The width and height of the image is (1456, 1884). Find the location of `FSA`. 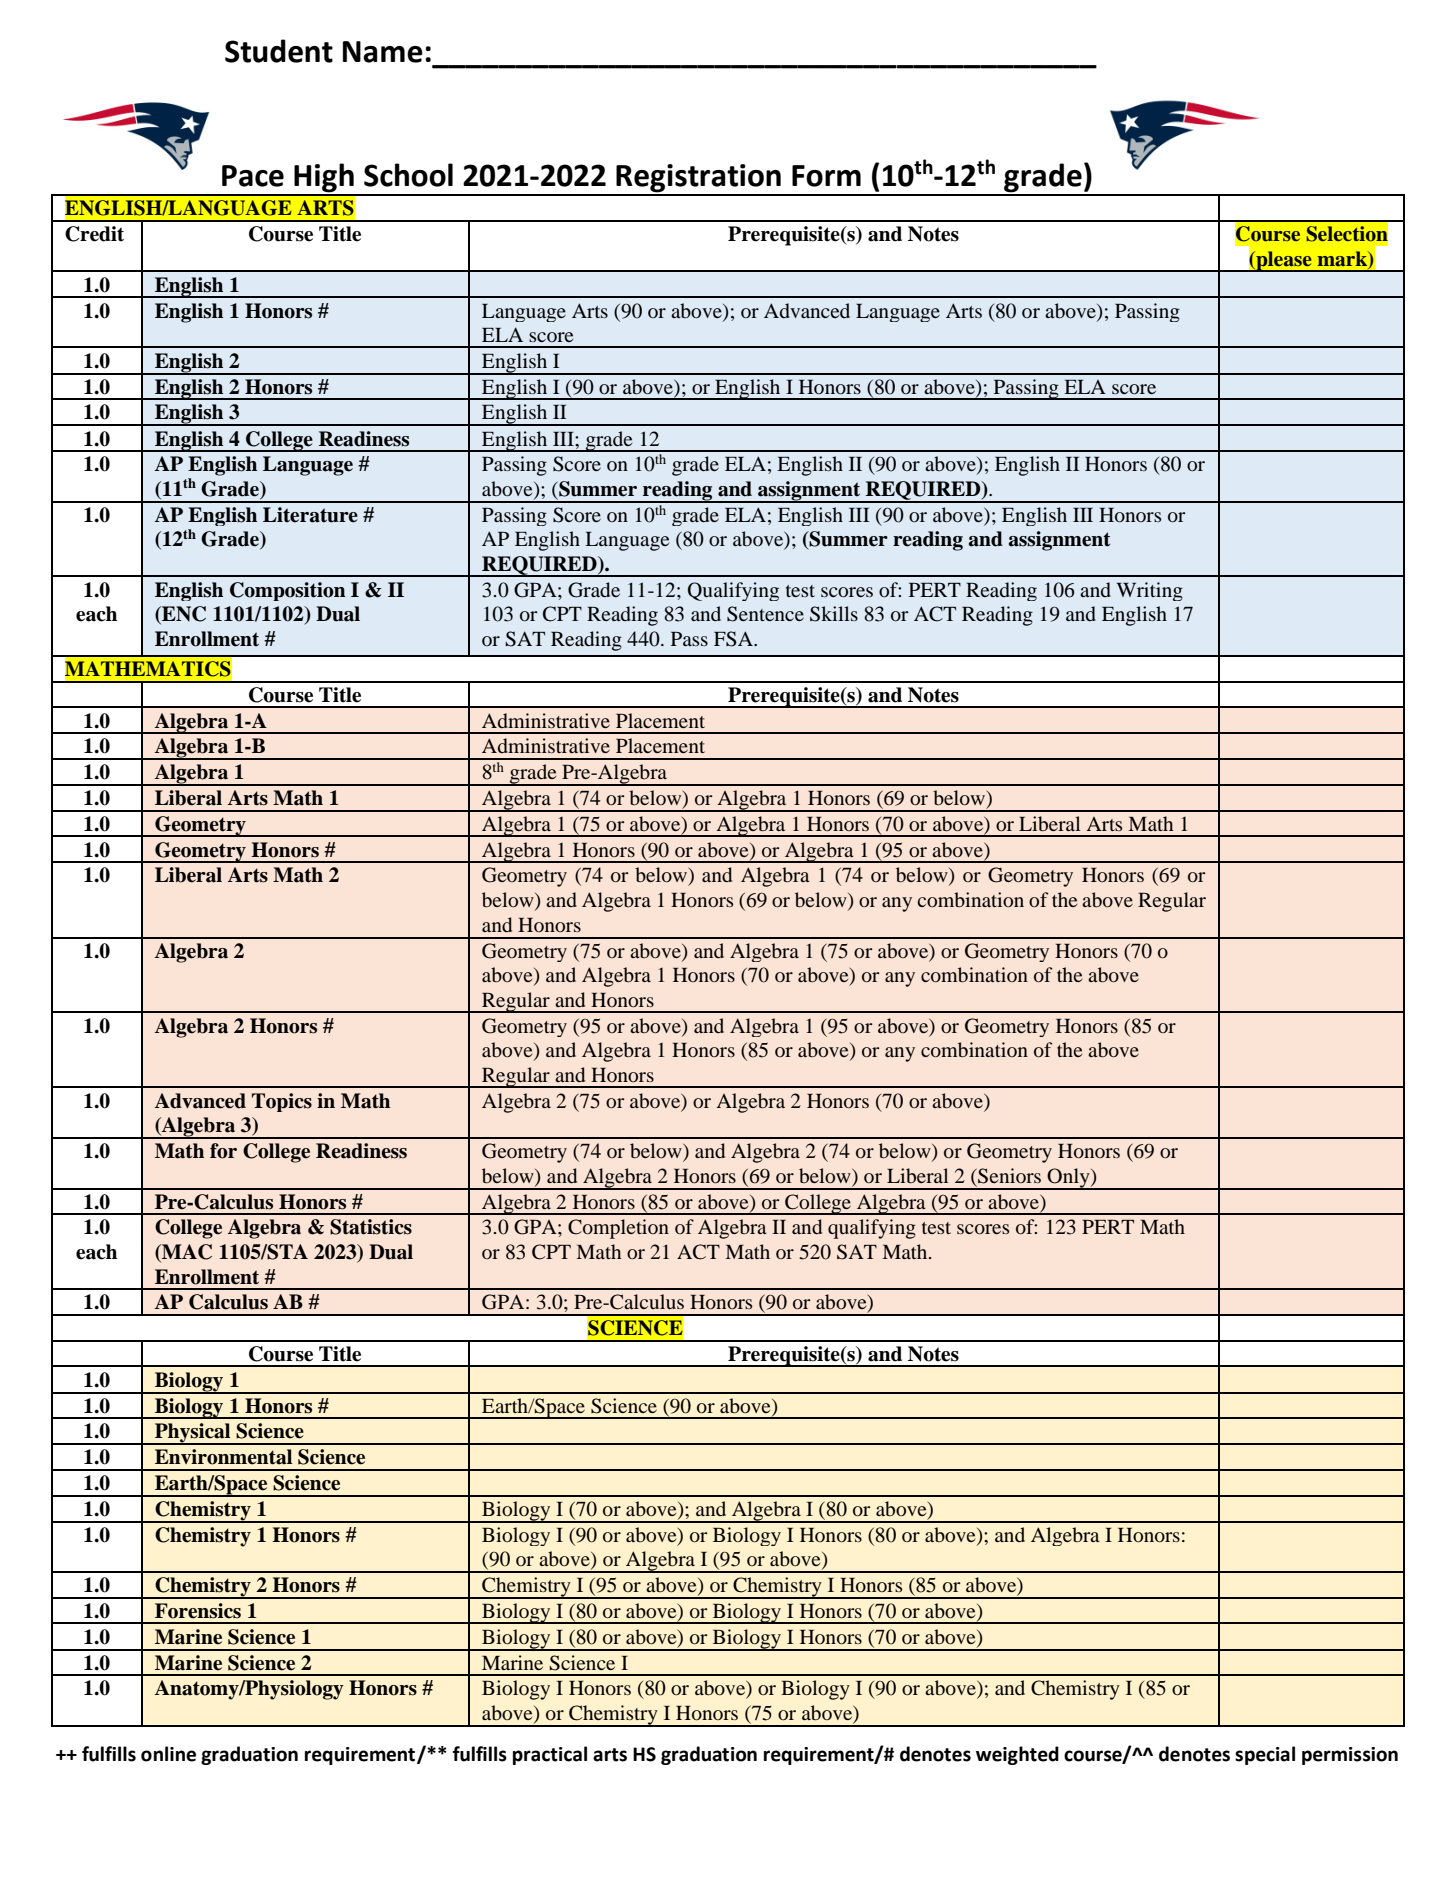

FSA is located at coordinates (734, 639).
